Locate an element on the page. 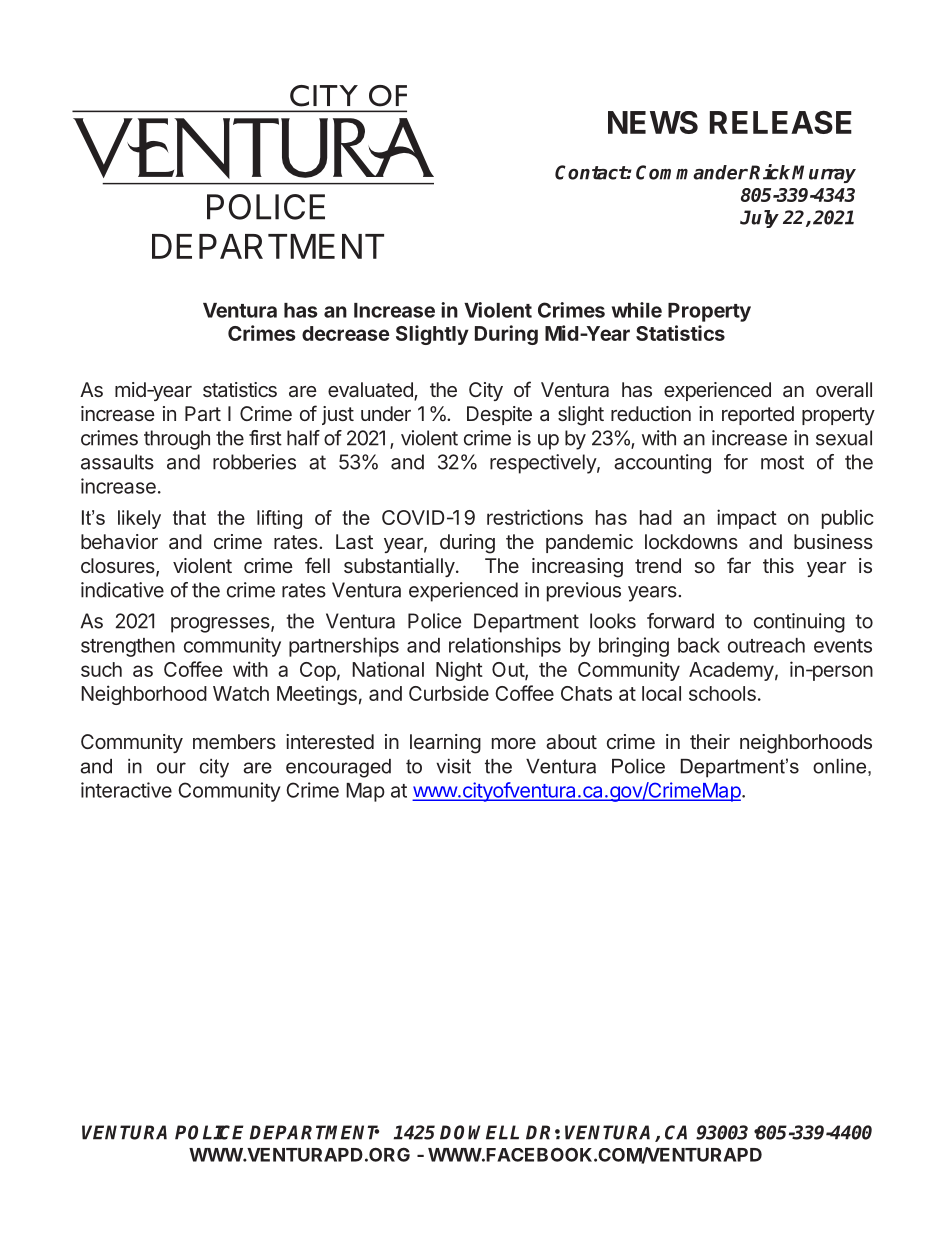 This image has height=1233, width=952. evaluated is located at coordinates (371, 391).
